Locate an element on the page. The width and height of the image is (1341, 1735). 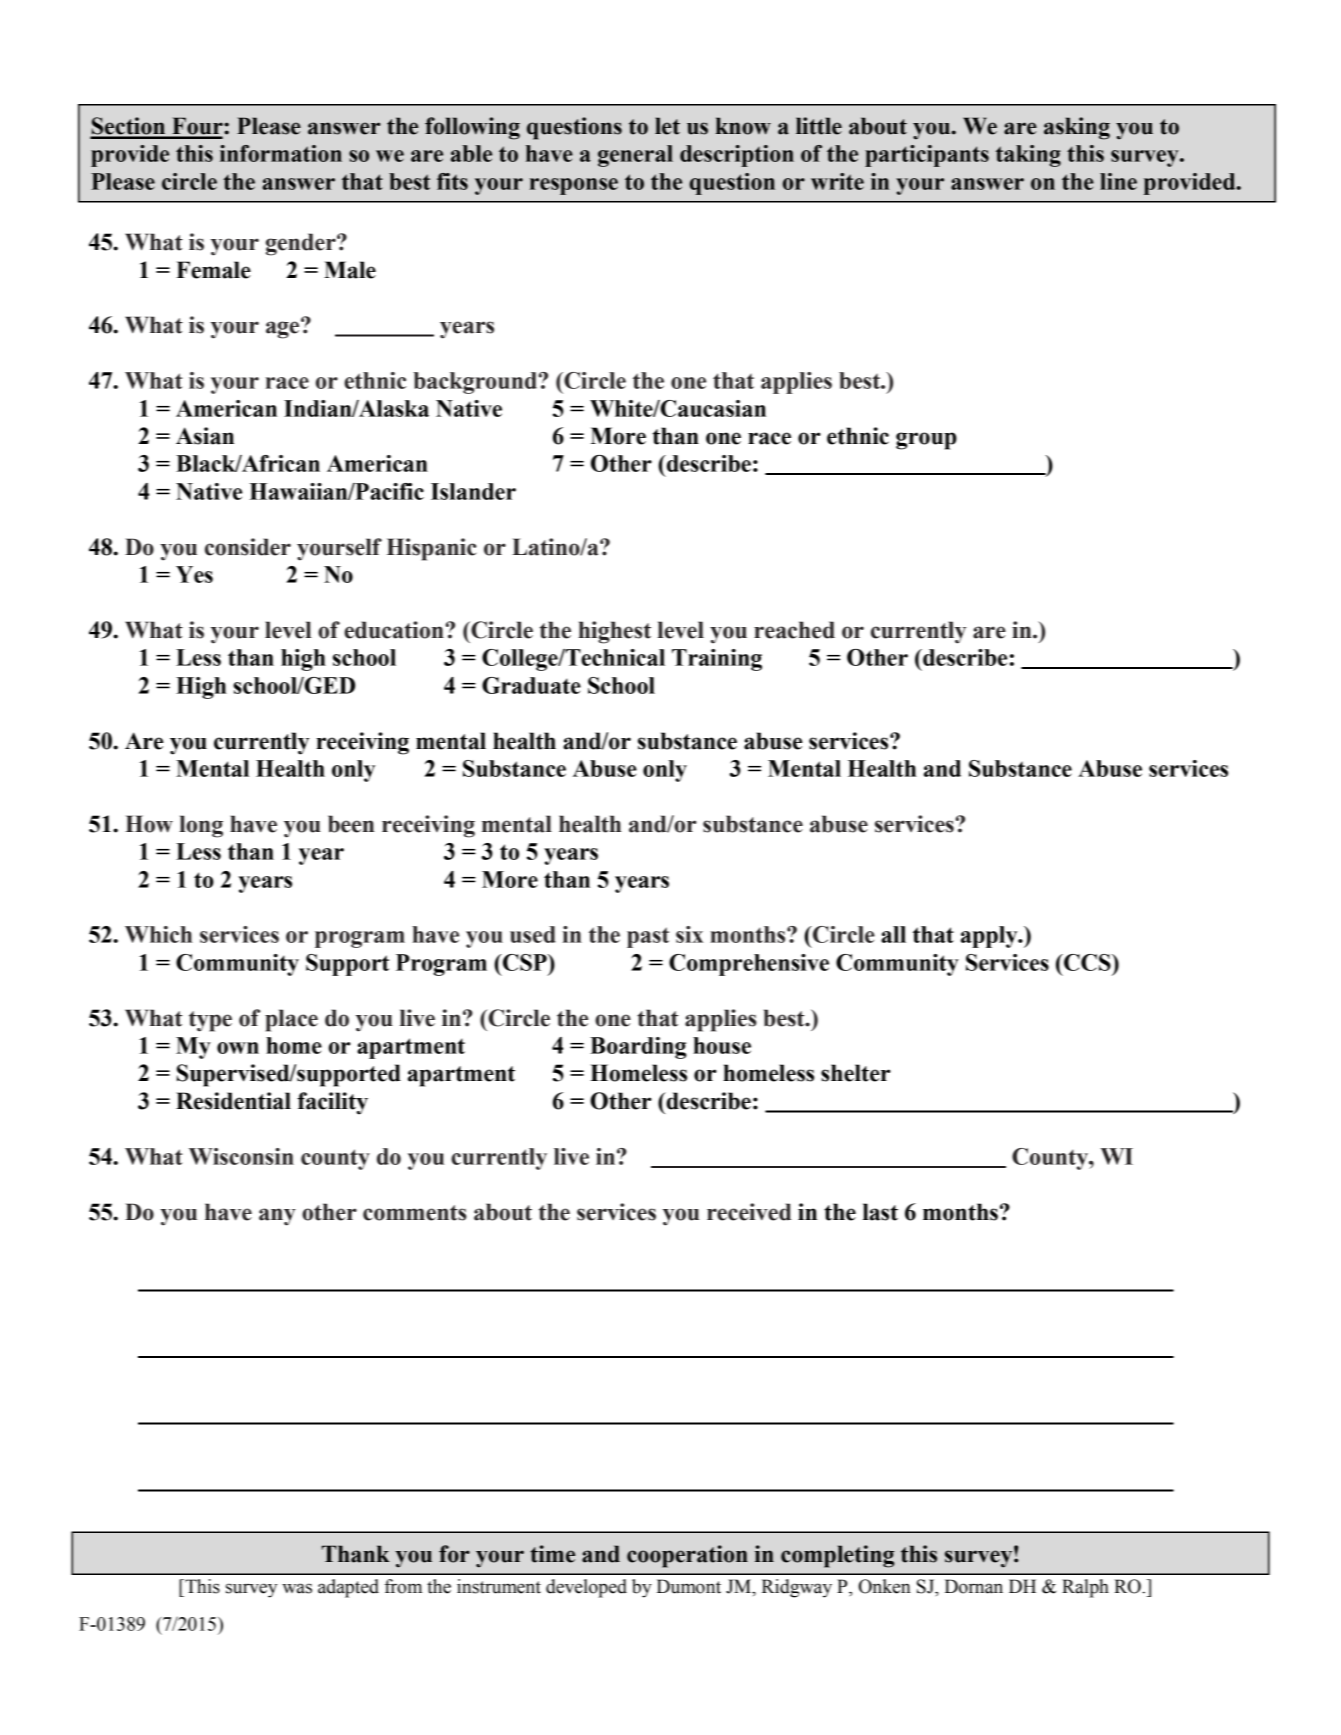
past is located at coordinates (648, 937).
